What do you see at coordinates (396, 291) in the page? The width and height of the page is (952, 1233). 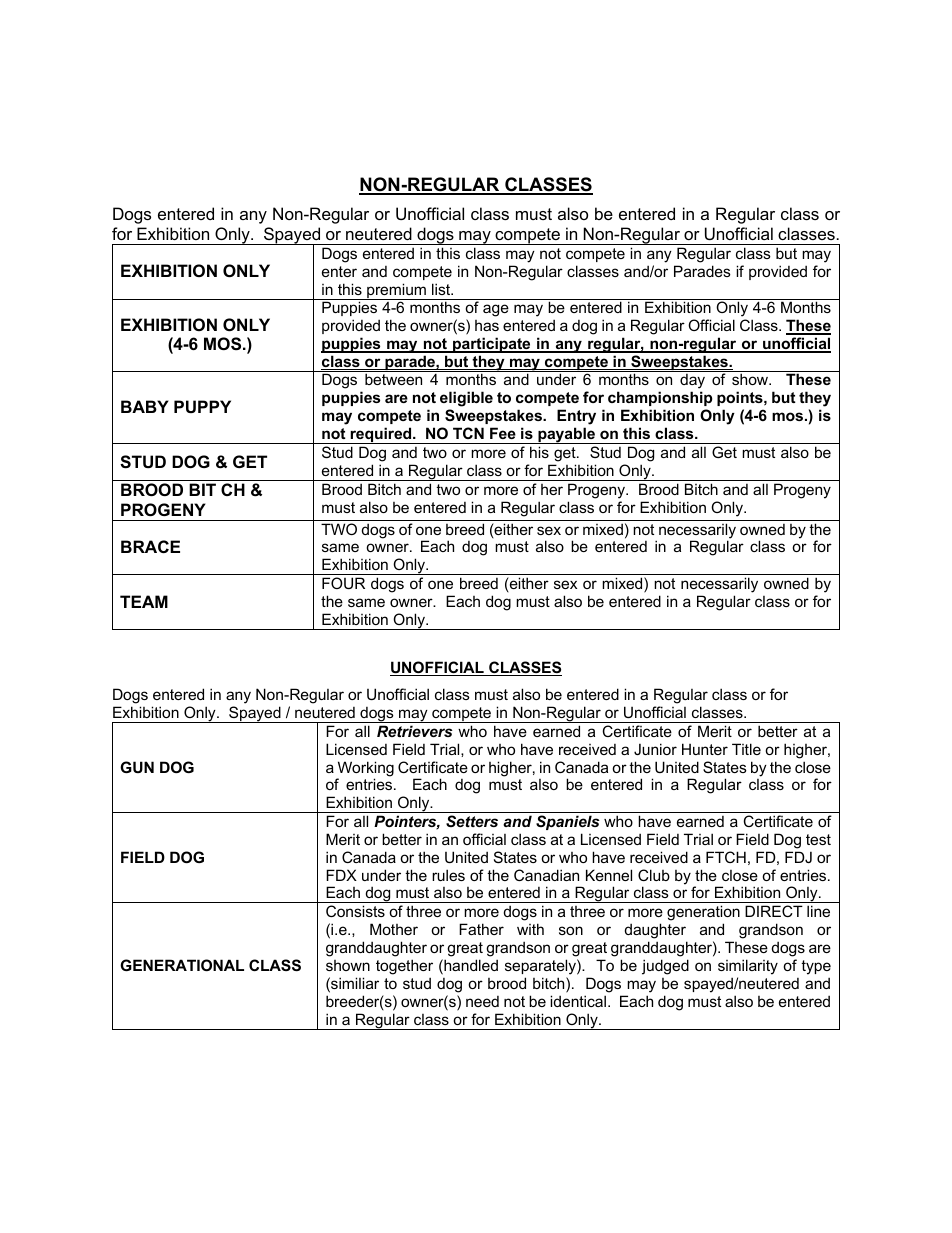 I see `premium` at bounding box center [396, 291].
